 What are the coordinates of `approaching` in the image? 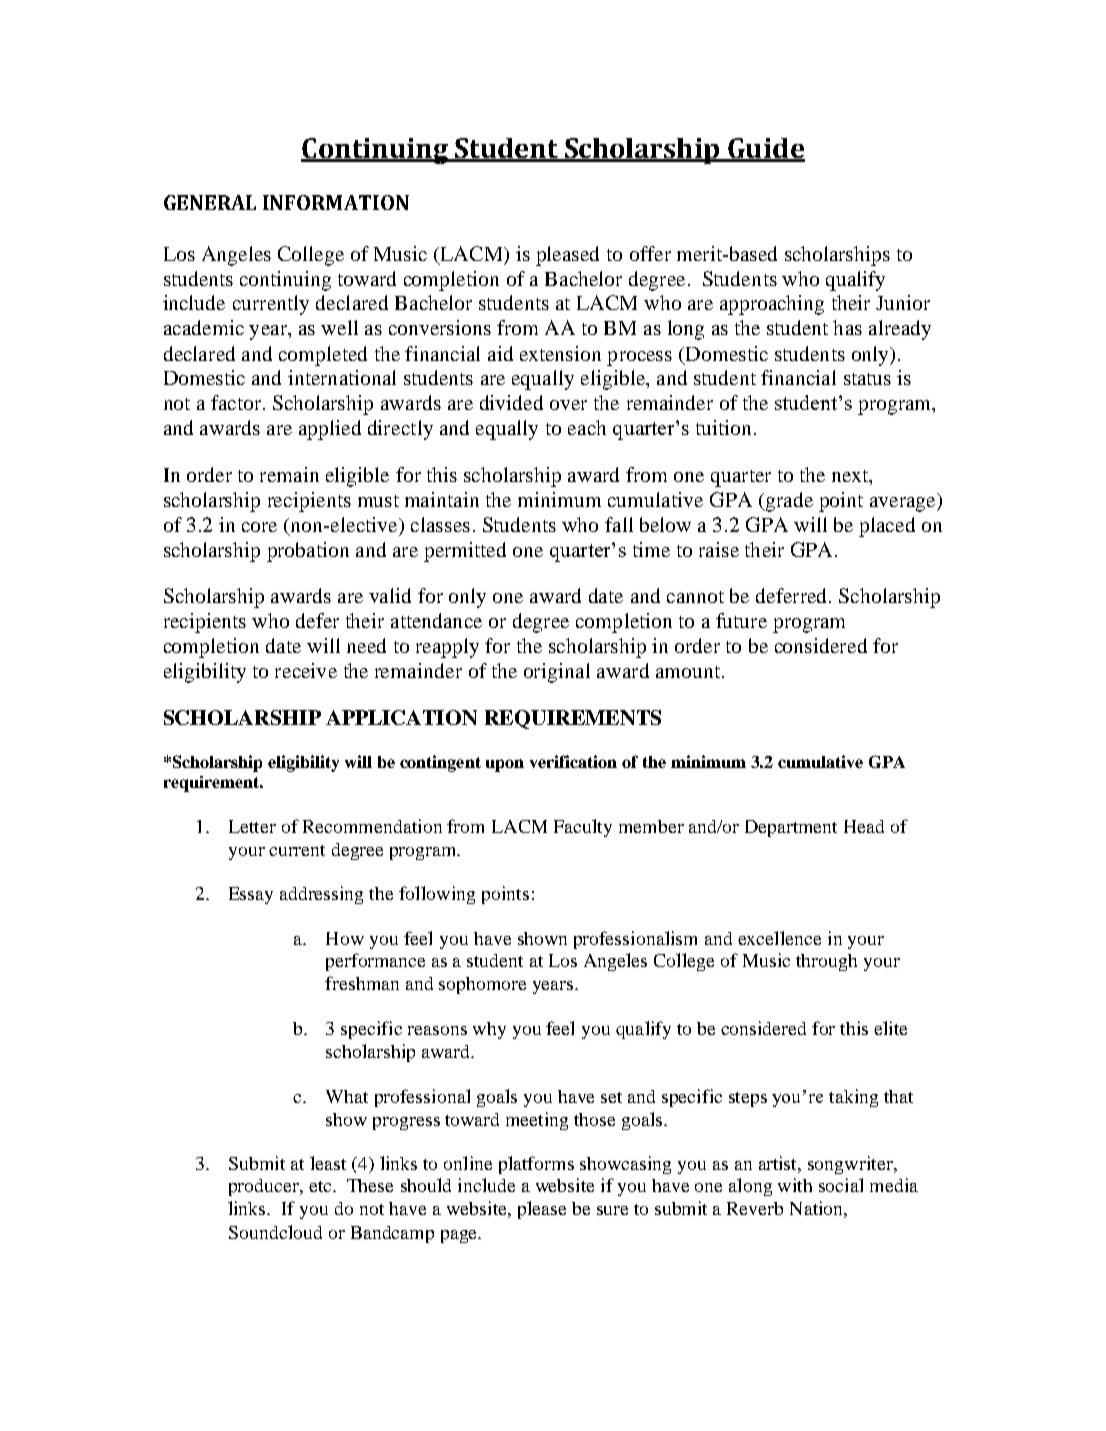 It's located at (772, 305).
